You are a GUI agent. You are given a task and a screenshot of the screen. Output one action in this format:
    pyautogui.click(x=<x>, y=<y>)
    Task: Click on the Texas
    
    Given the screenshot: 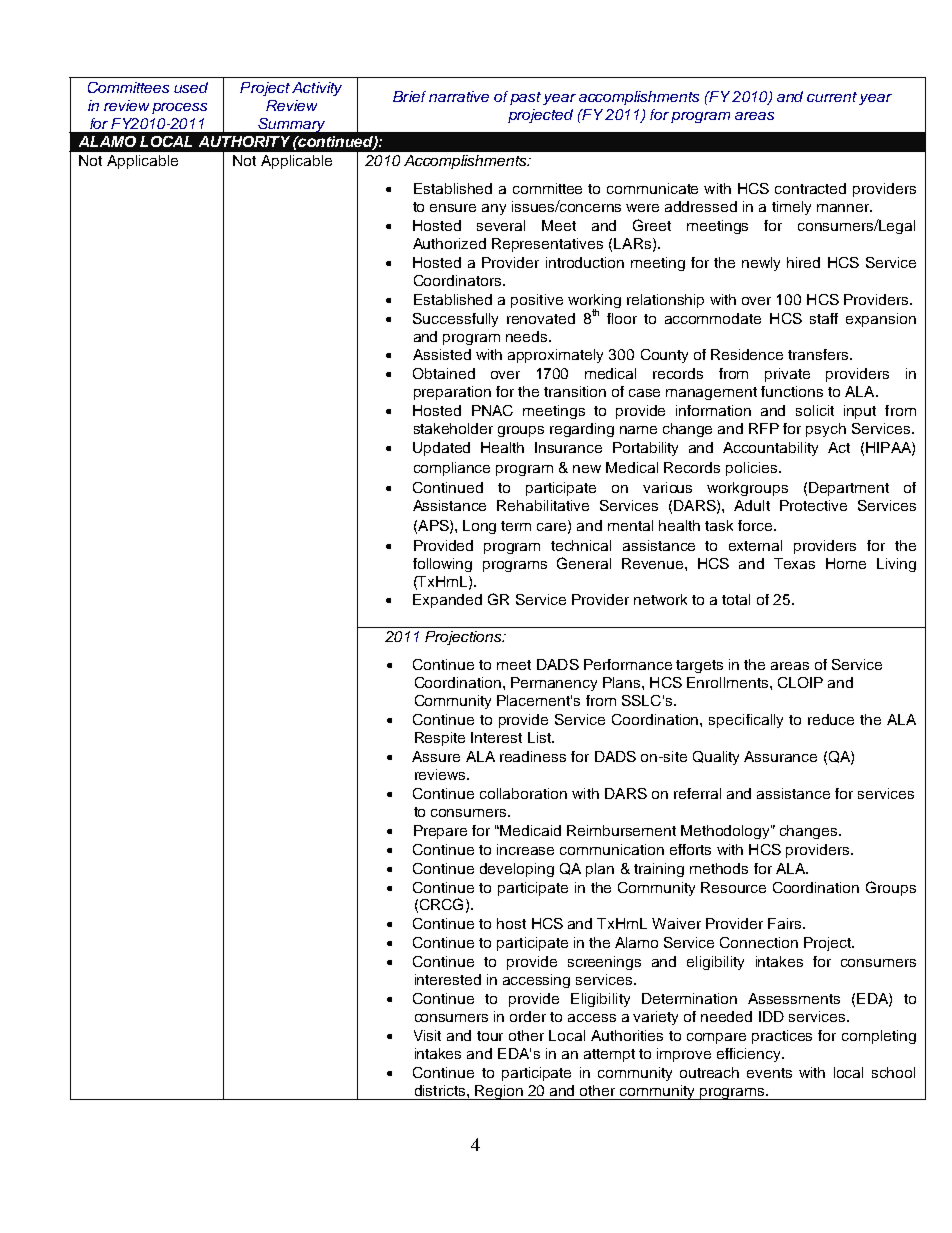 What is the action you would take?
    pyautogui.click(x=794, y=563)
